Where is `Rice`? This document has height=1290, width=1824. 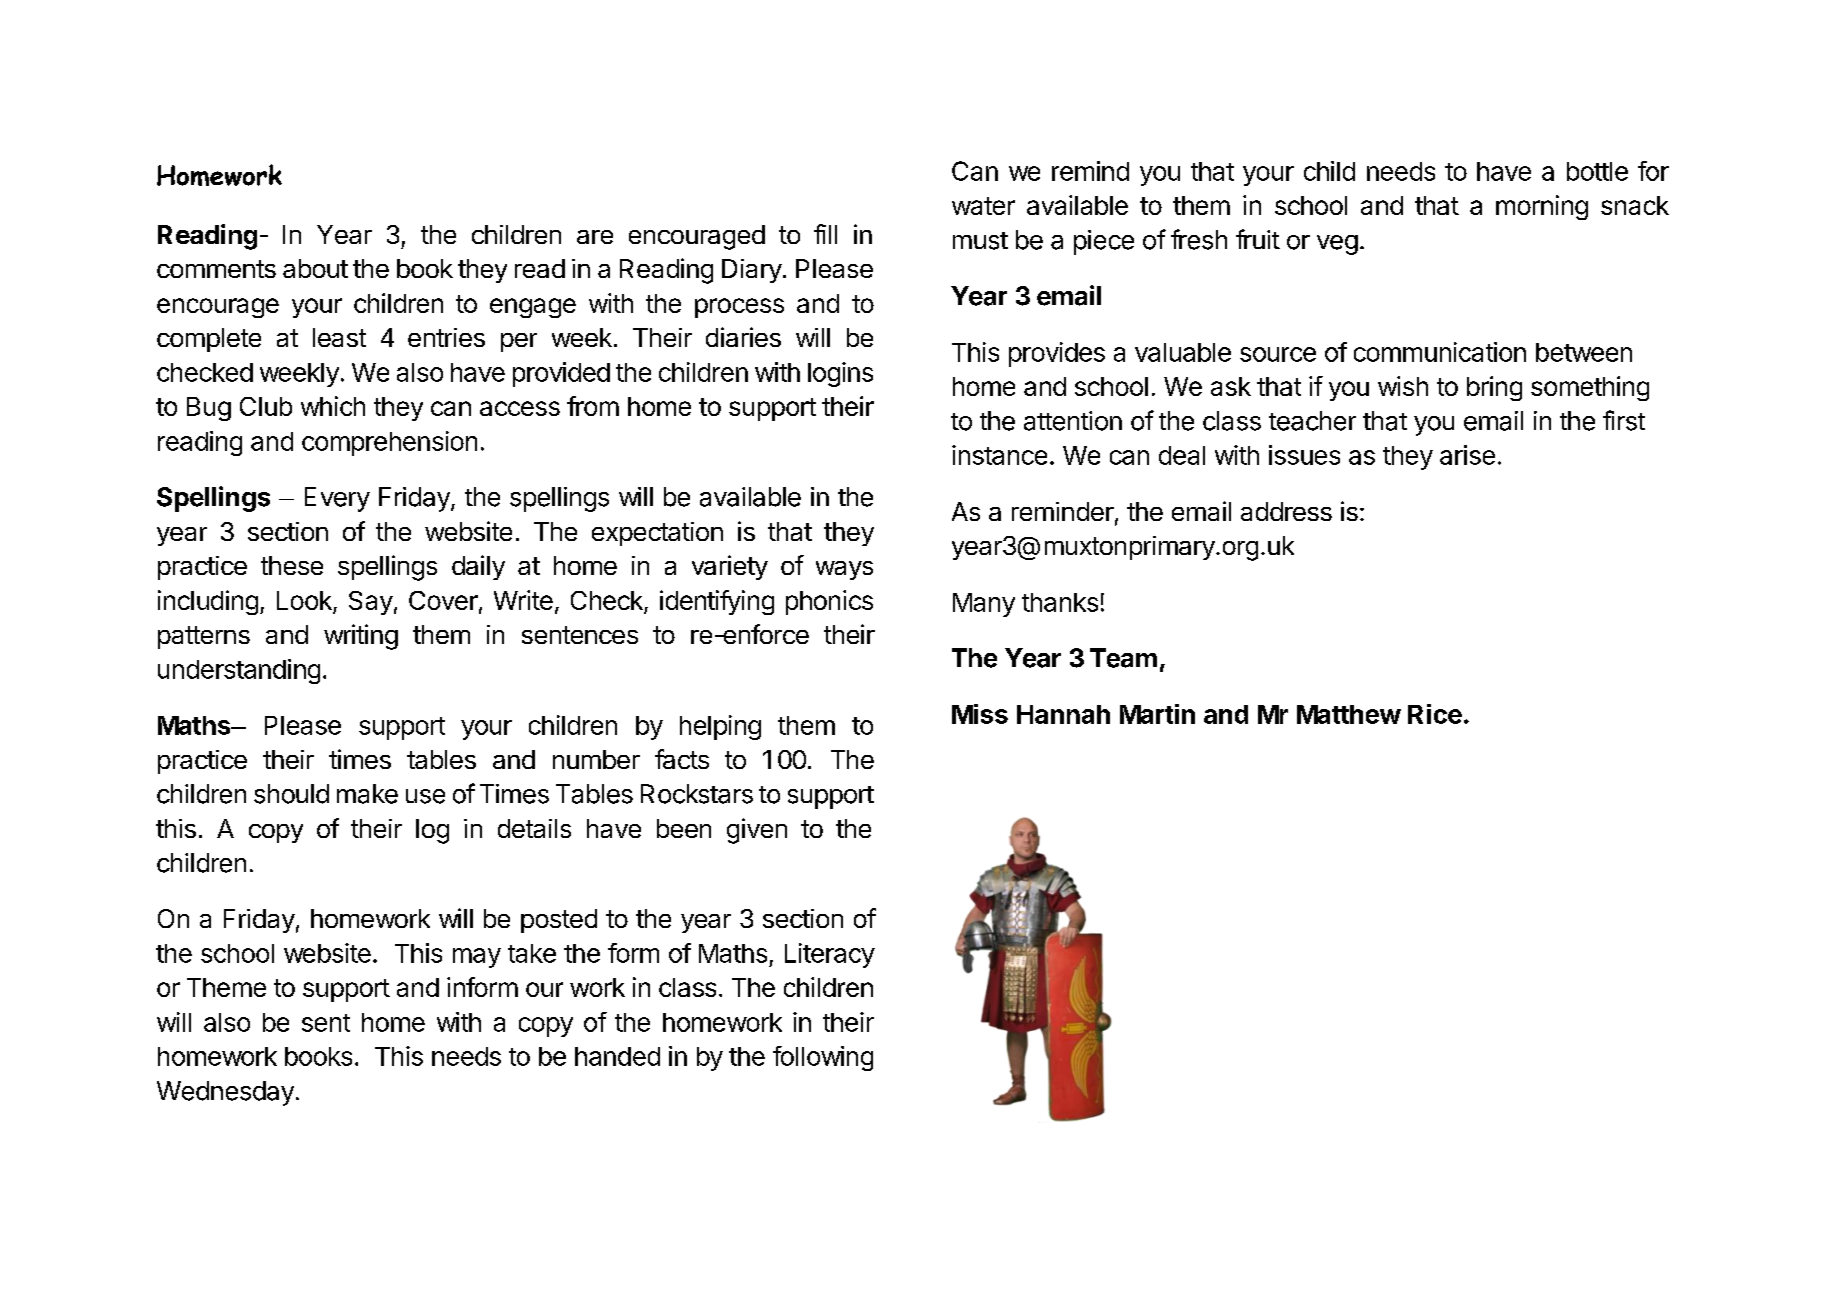
Rice is located at coordinates (1435, 714).
